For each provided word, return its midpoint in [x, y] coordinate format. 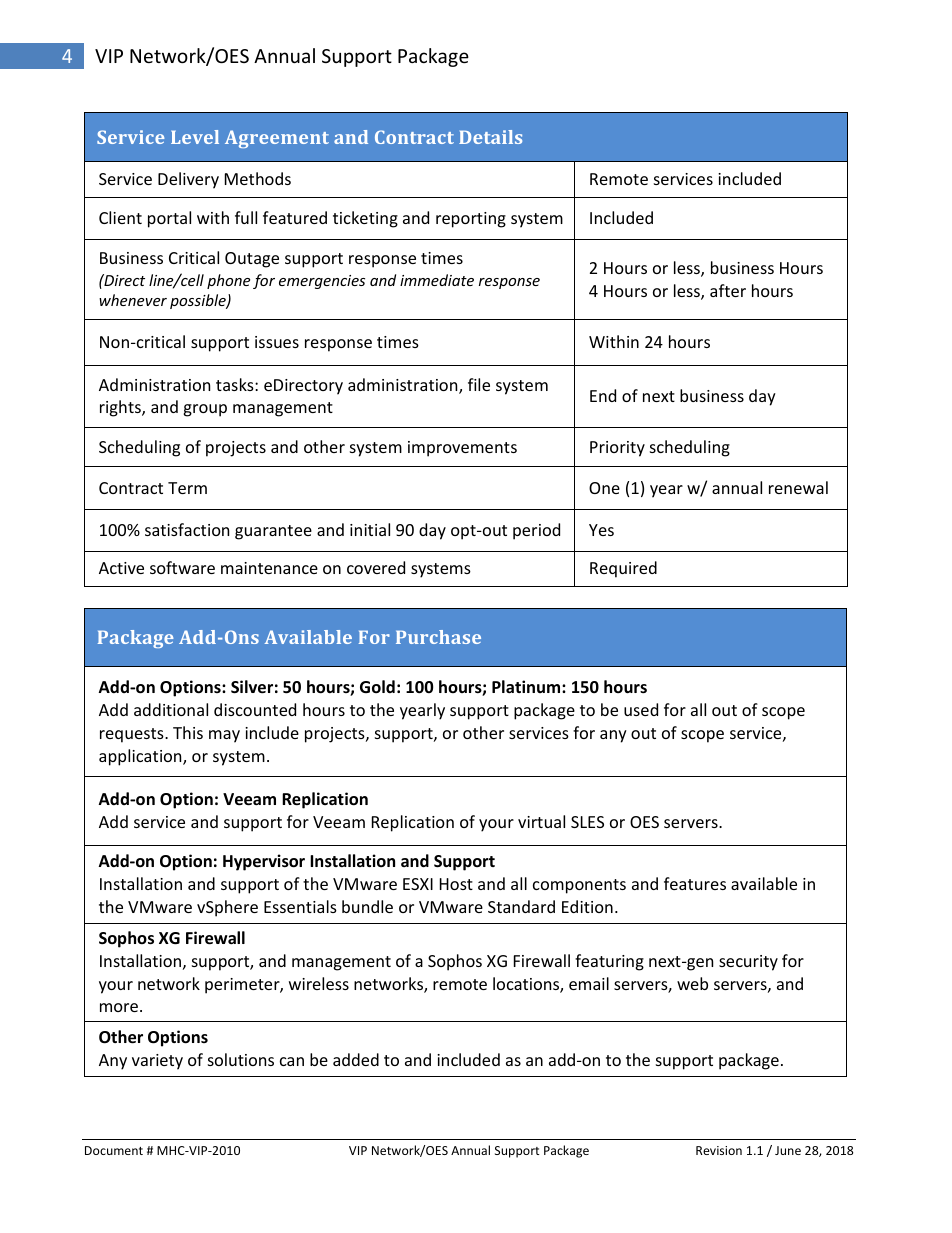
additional [171, 709]
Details [490, 137]
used [641, 709]
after [728, 290]
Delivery [188, 180]
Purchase [438, 637]
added [356, 1059]
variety [157, 1062]
